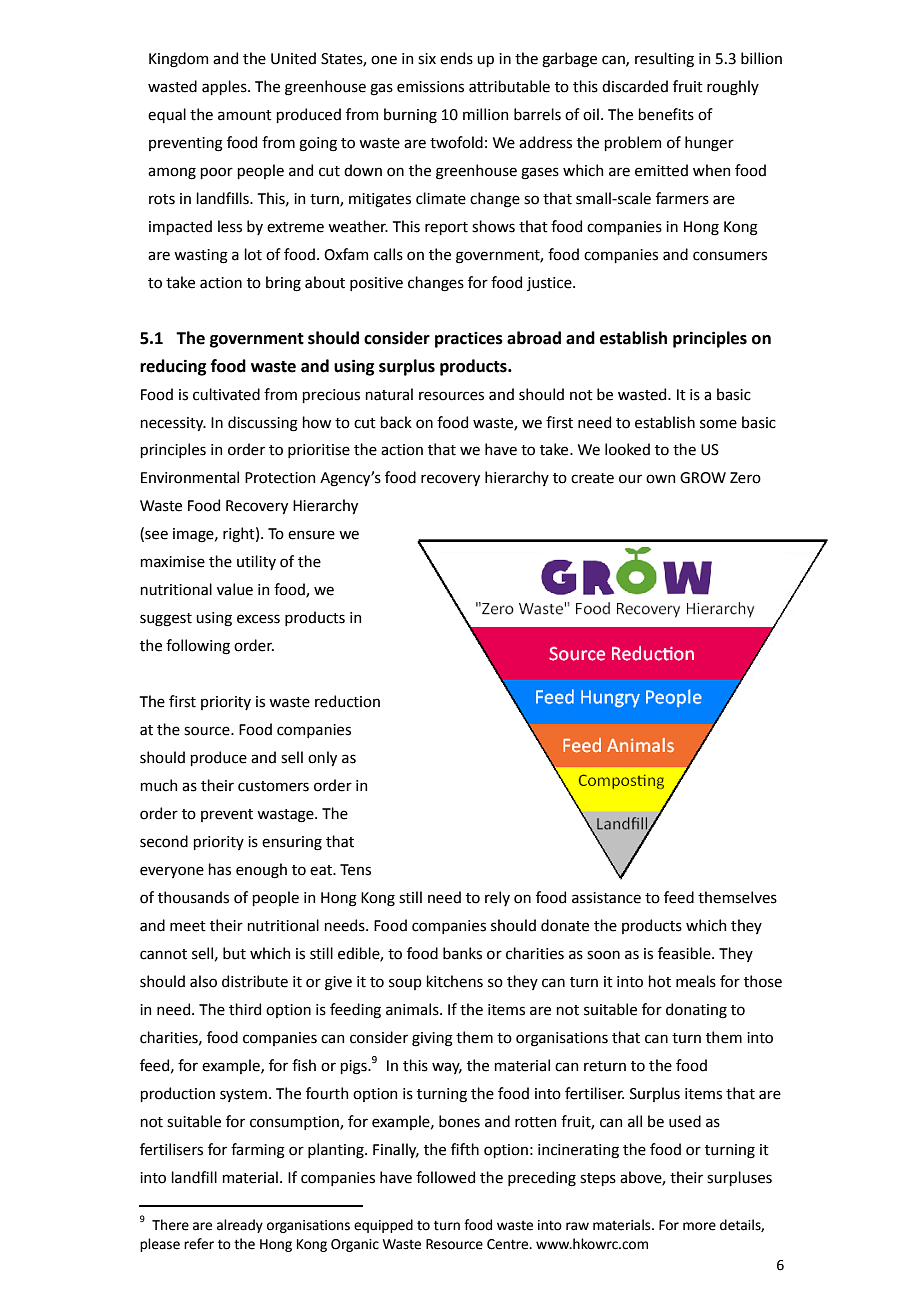 The height and width of the screenshot is (1308, 924). I want to click on GROW, so click(703, 478).
